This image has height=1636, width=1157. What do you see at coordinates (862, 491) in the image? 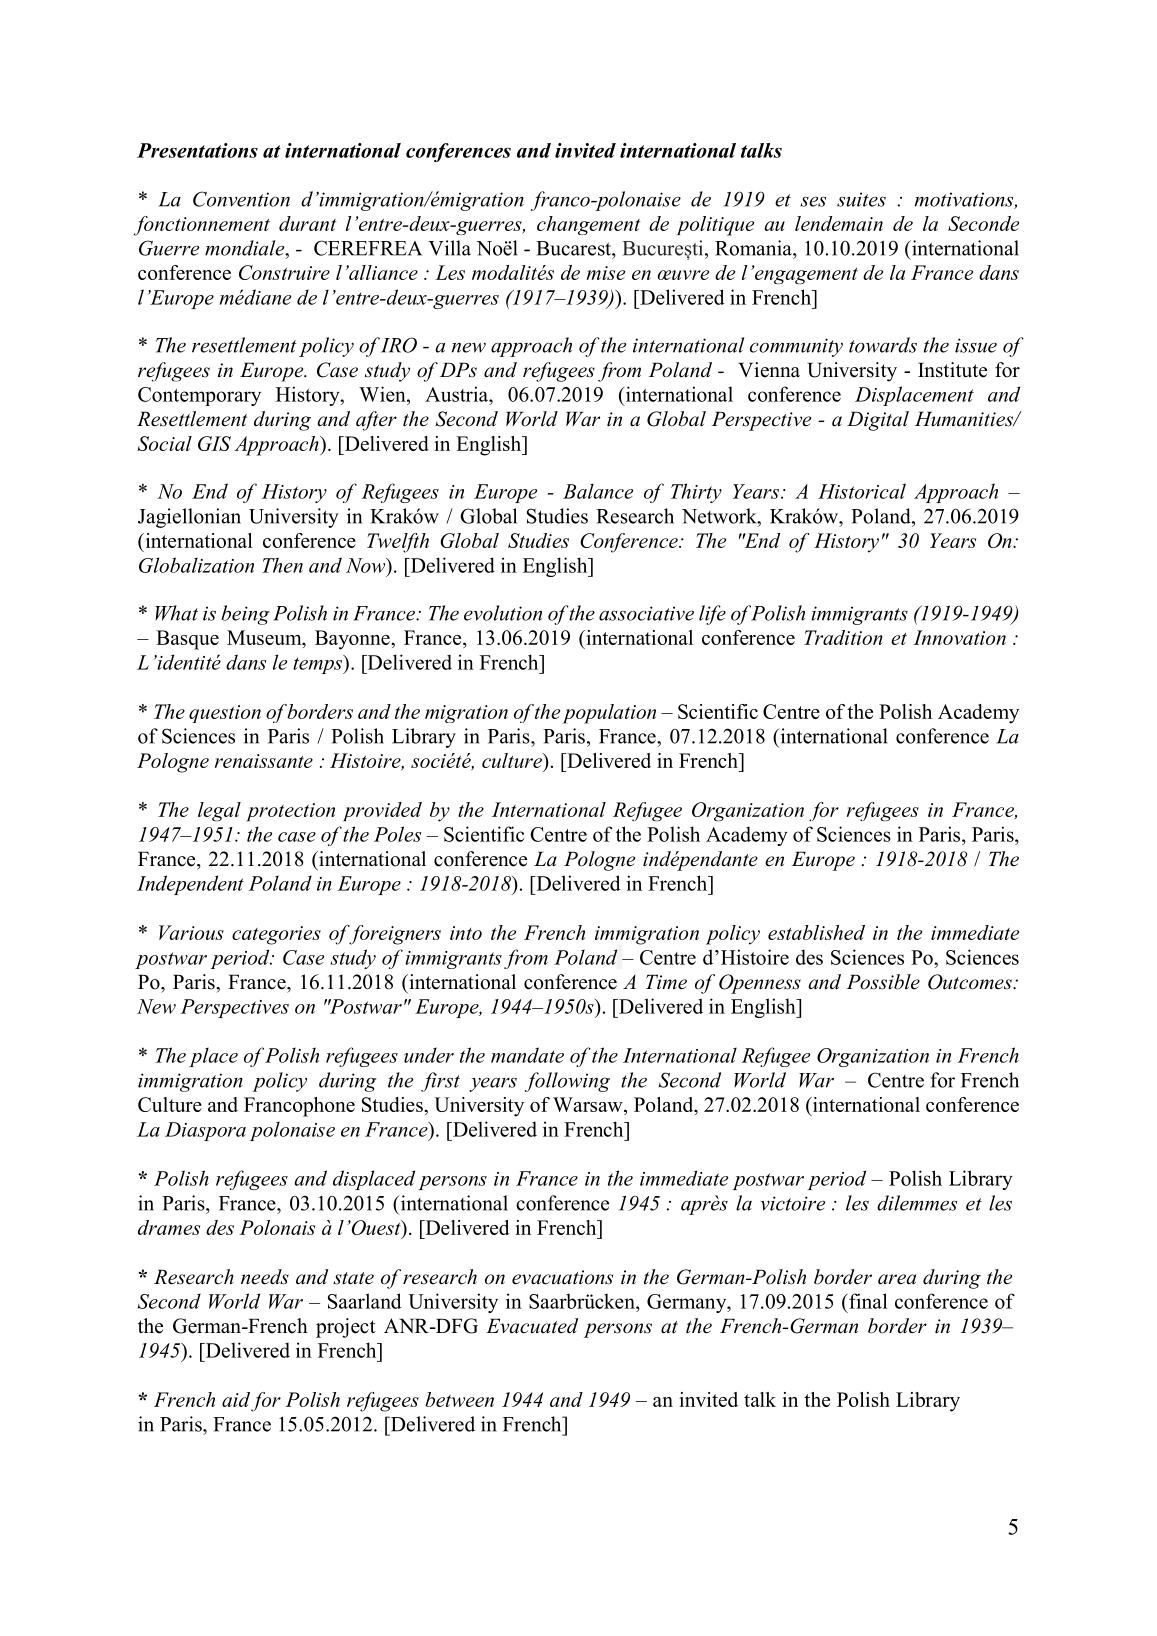
I see `Historical` at bounding box center [862, 491].
